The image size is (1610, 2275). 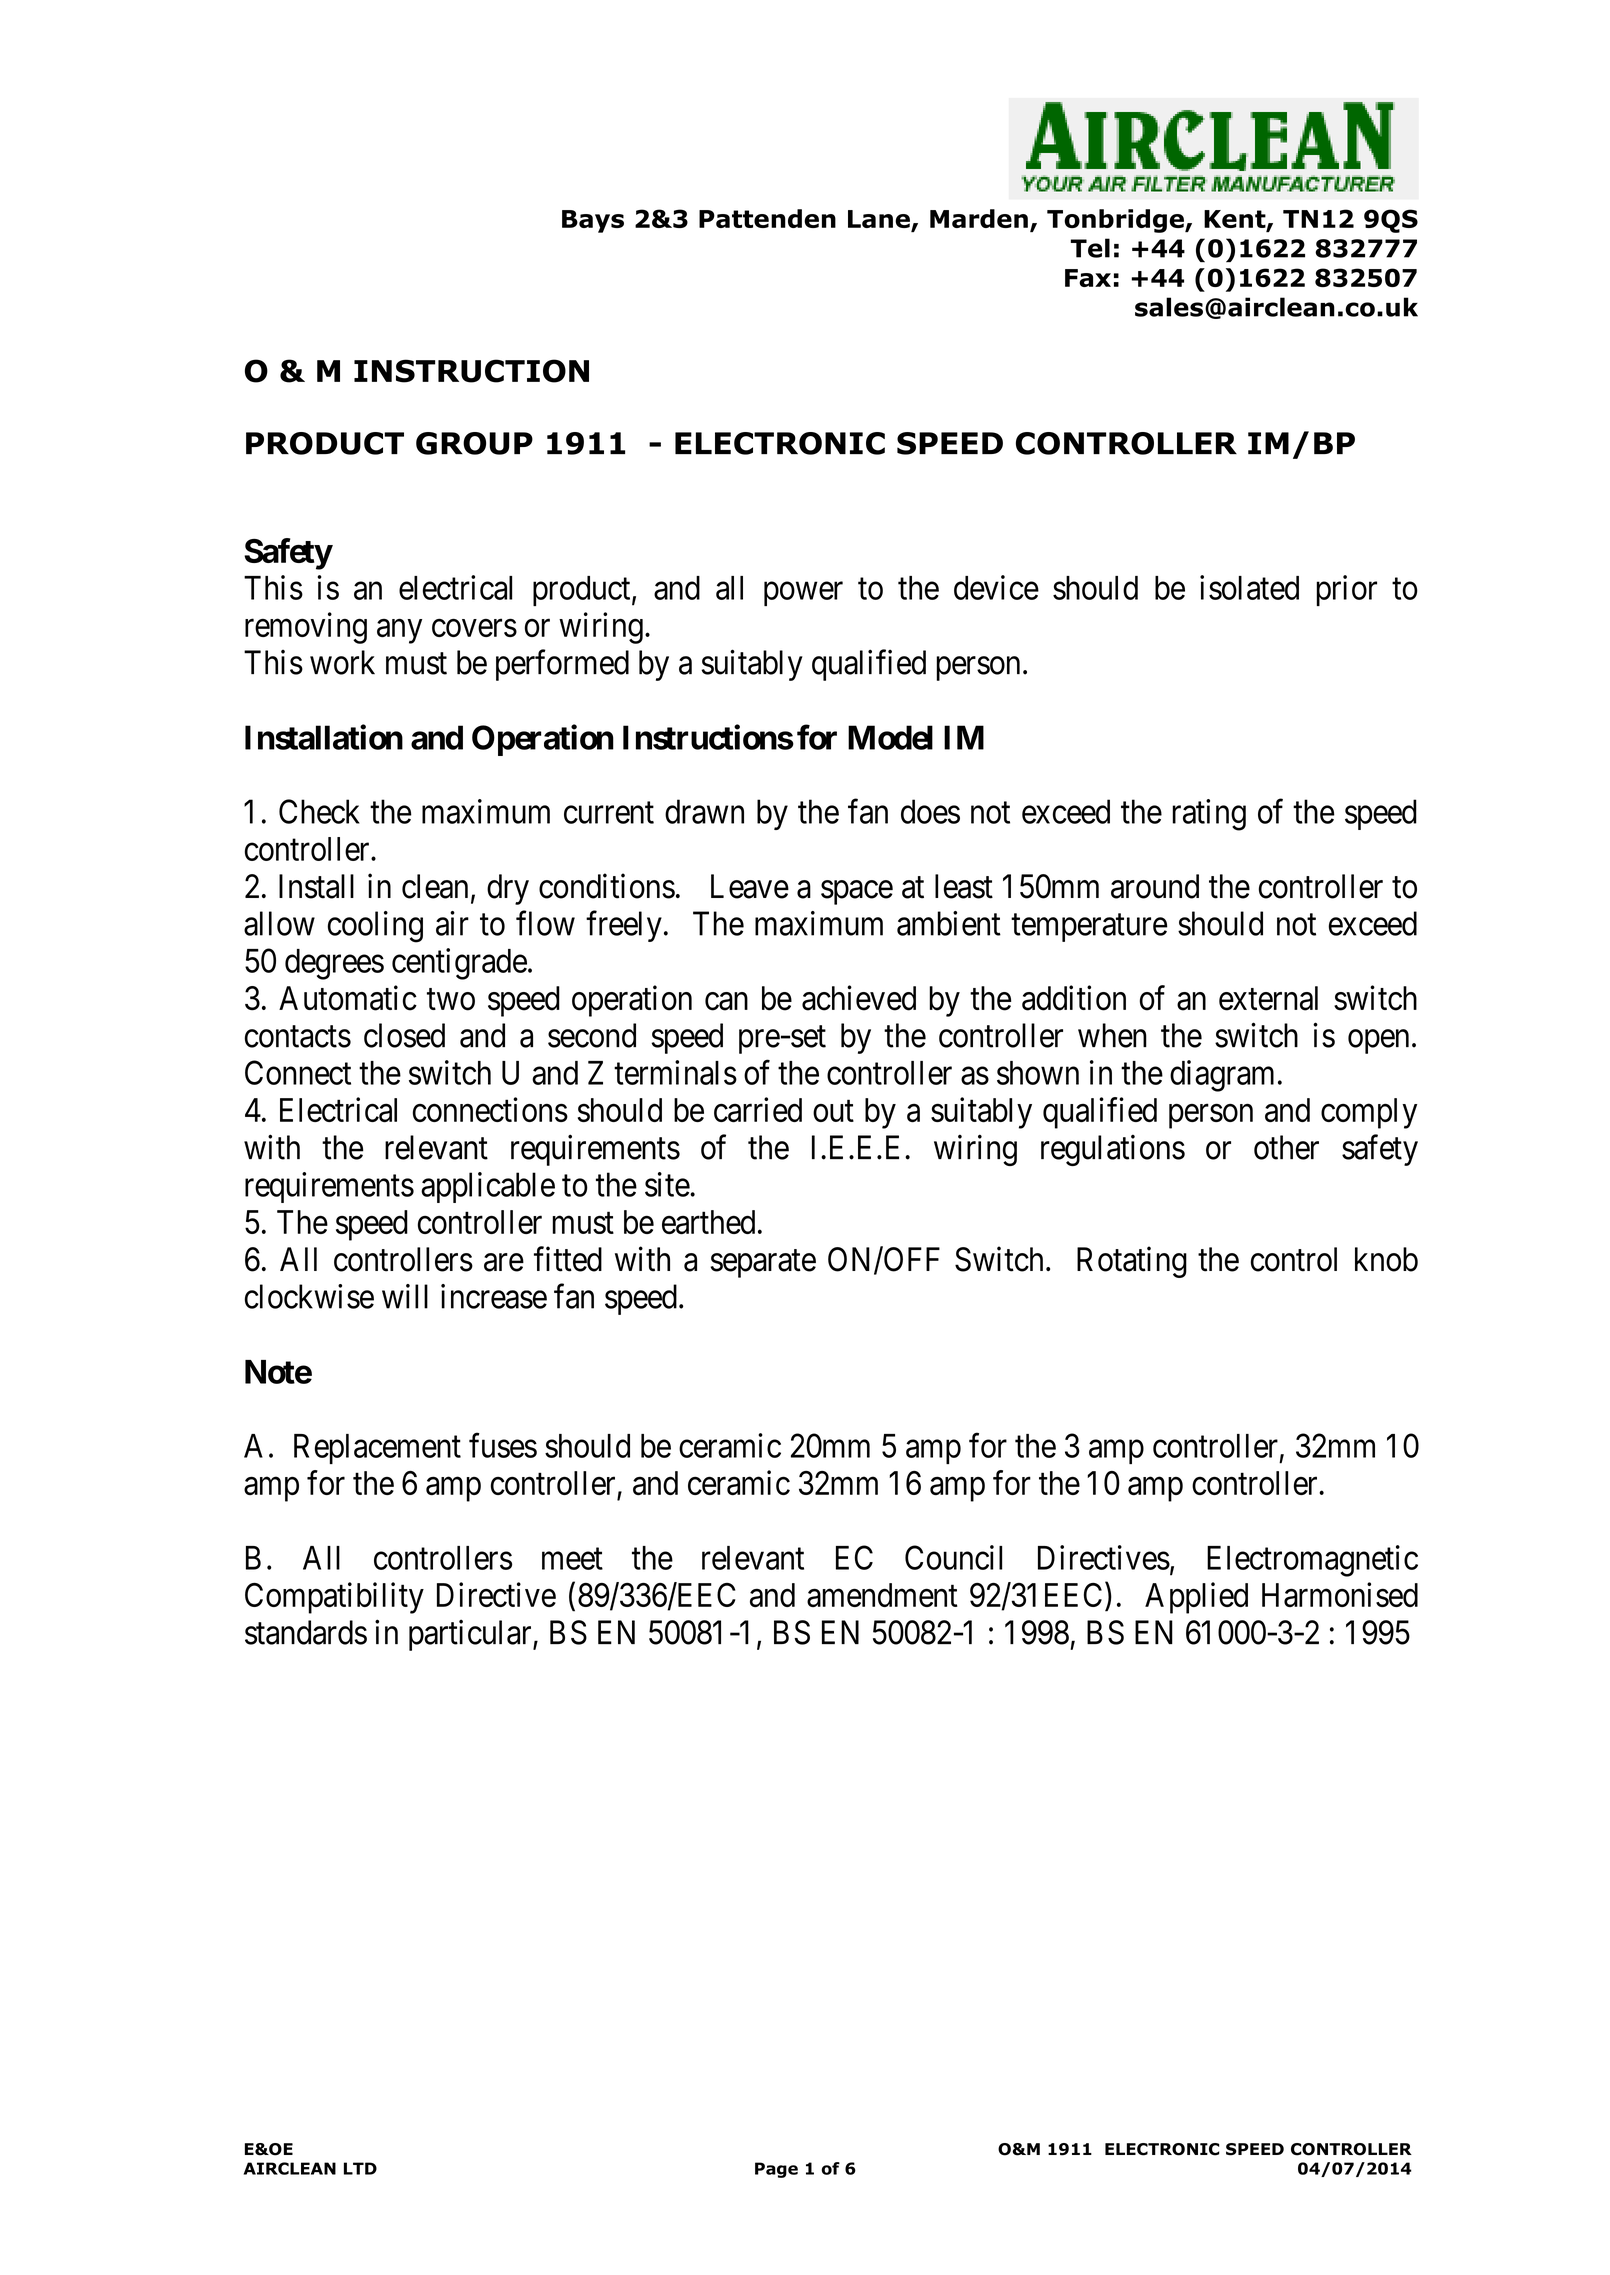 What do you see at coordinates (1116, 221) in the screenshot?
I see `Tonbridge` at bounding box center [1116, 221].
